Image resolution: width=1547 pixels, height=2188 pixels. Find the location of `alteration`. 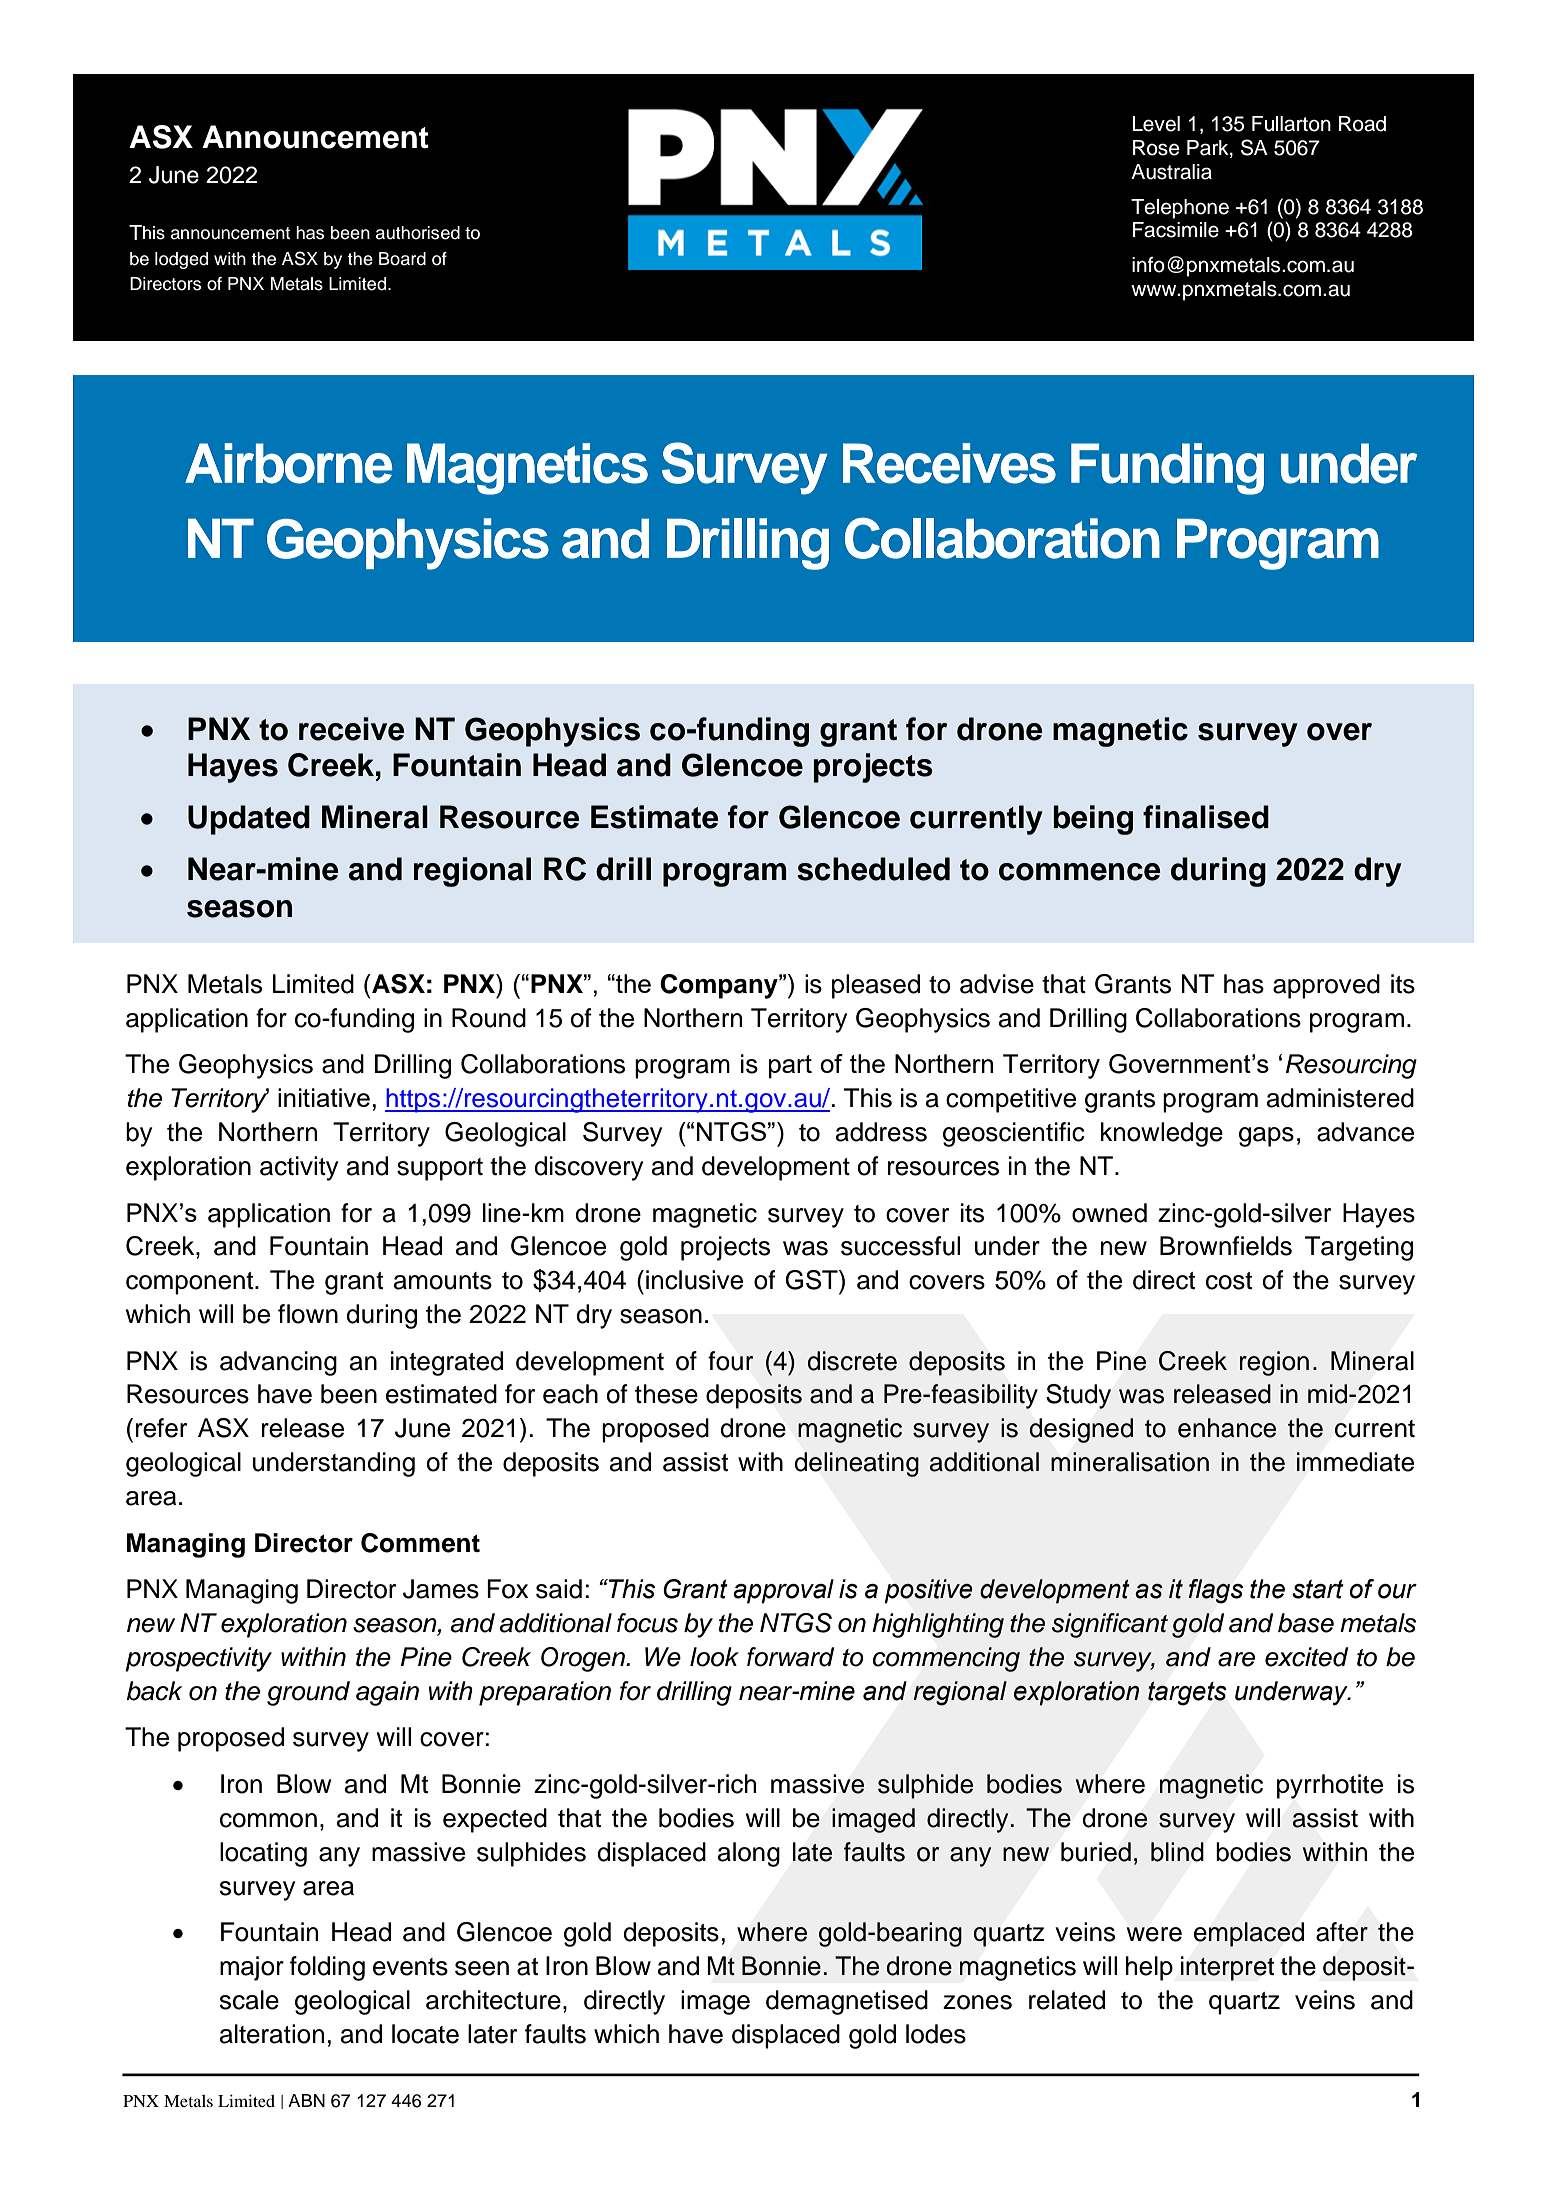

alteration is located at coordinates (272, 2034).
